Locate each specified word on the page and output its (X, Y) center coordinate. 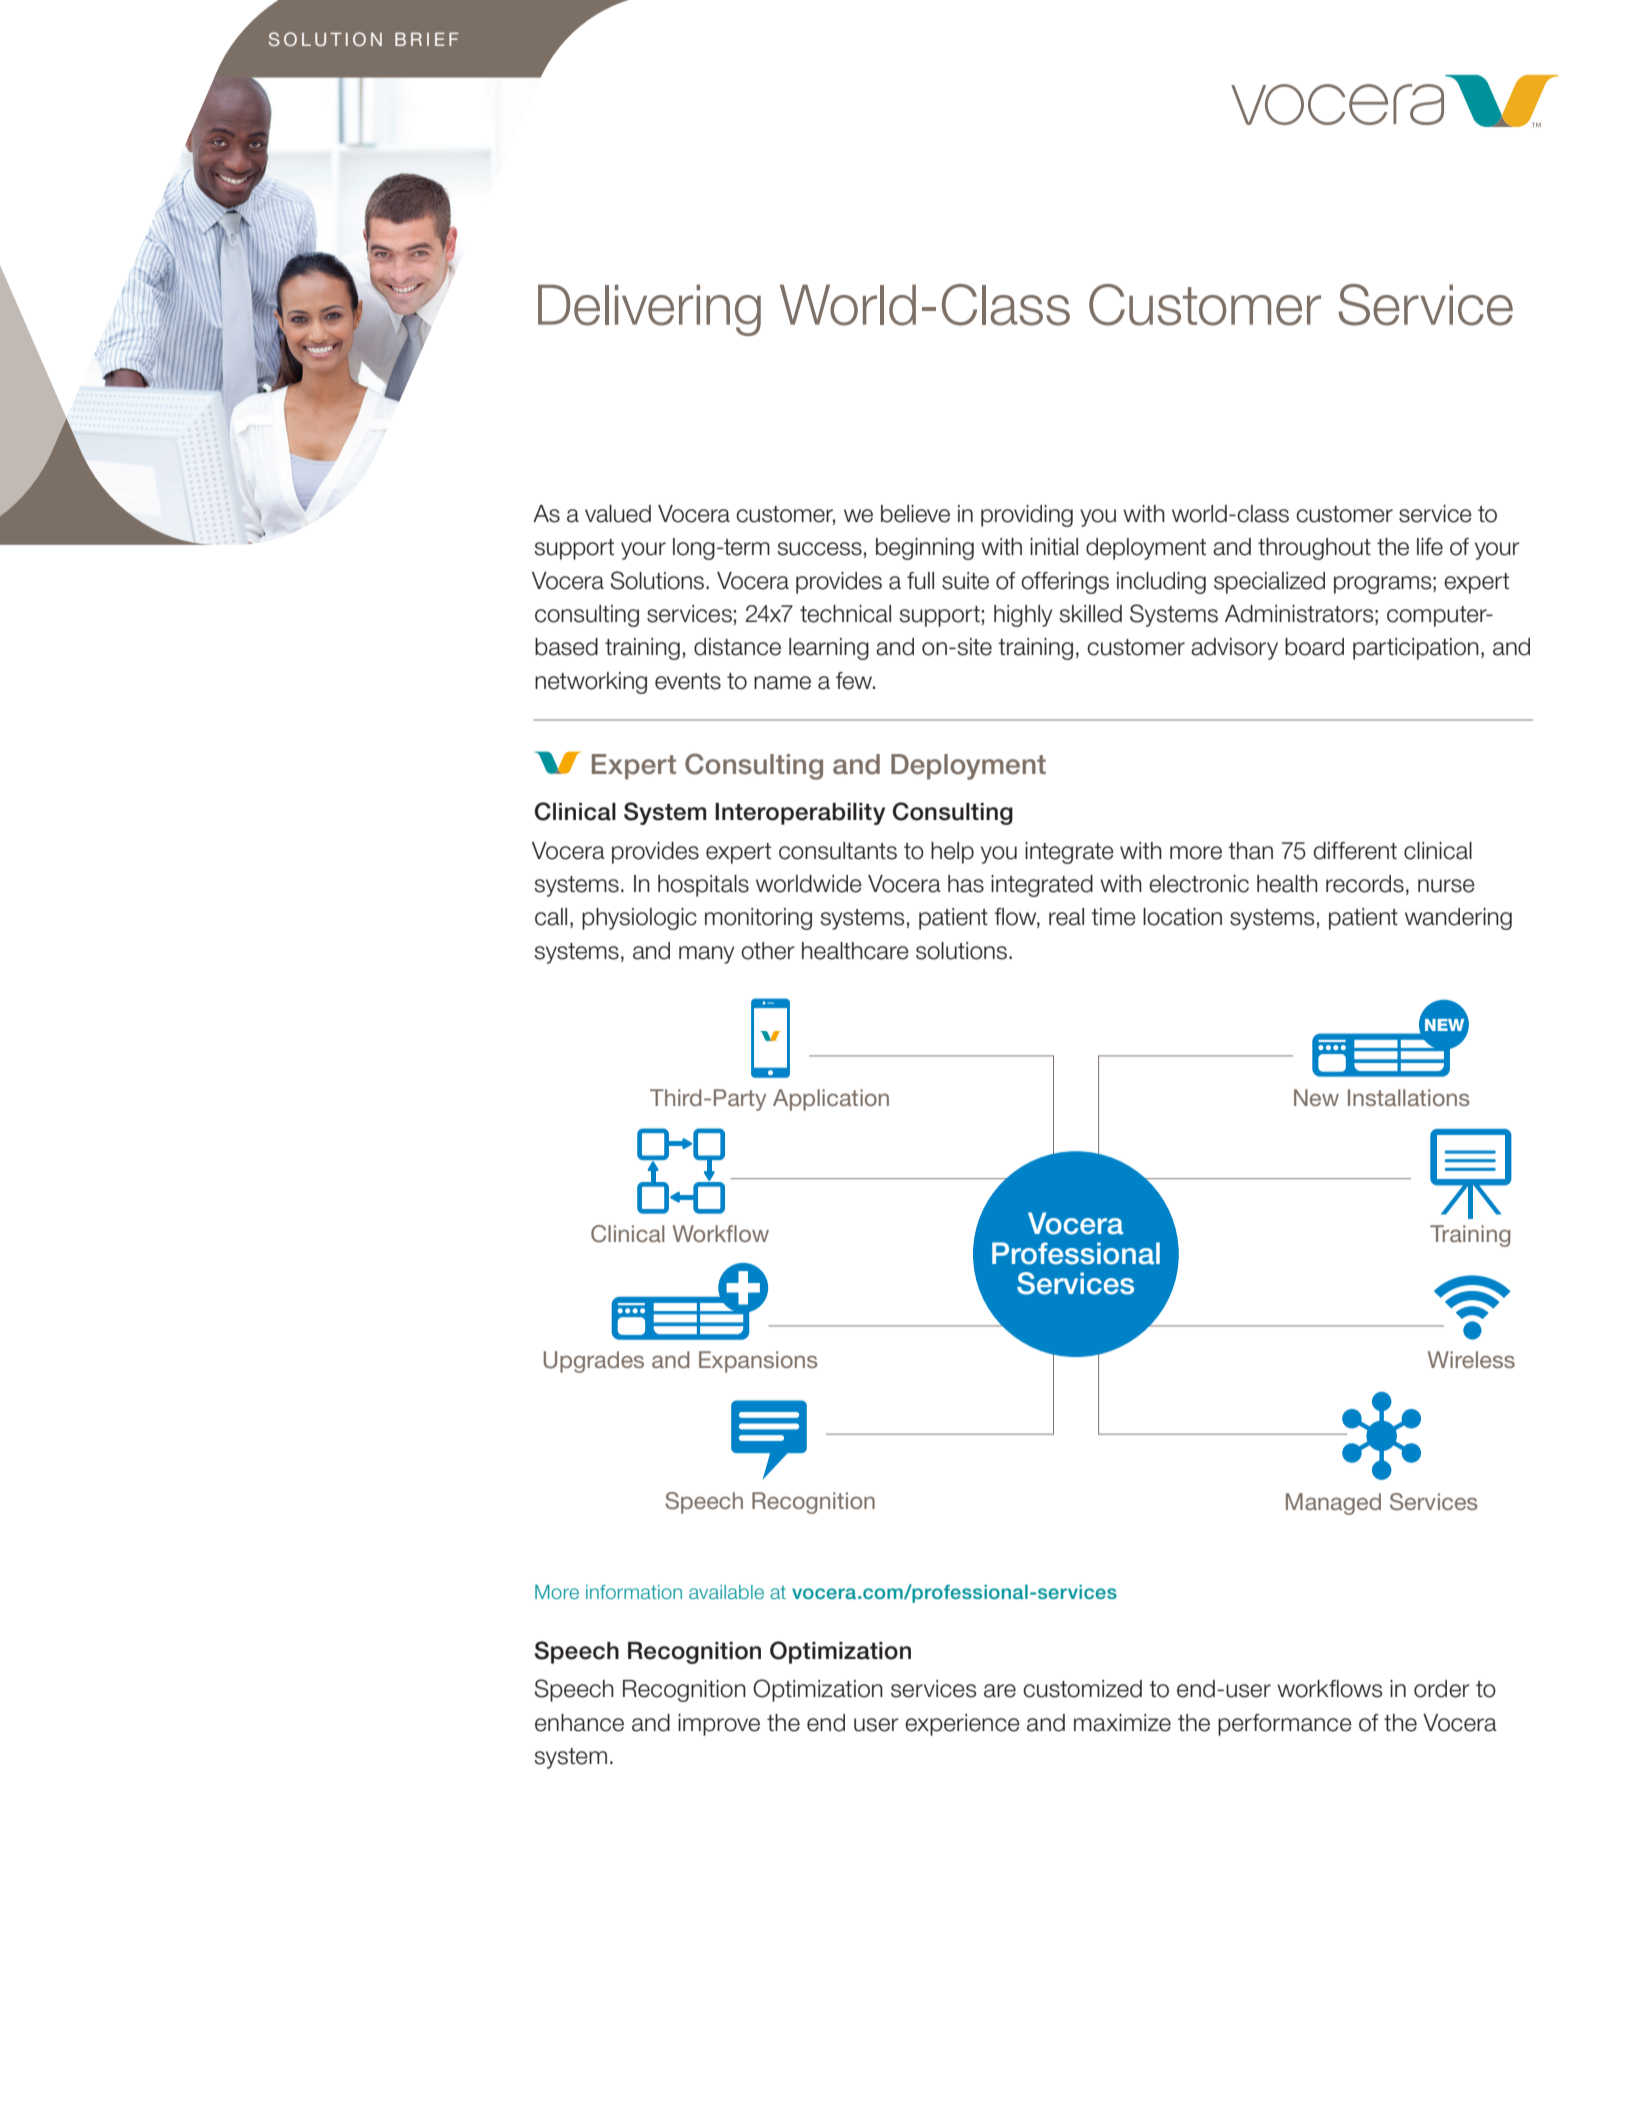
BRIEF (426, 39)
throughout (1314, 549)
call (551, 917)
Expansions (758, 1362)
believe (915, 514)
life (1430, 547)
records (1365, 884)
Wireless (1471, 1359)
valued (618, 514)
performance (1285, 1725)
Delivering (649, 310)
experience (962, 1725)
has (966, 884)
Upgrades (594, 1362)
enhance (579, 1723)
